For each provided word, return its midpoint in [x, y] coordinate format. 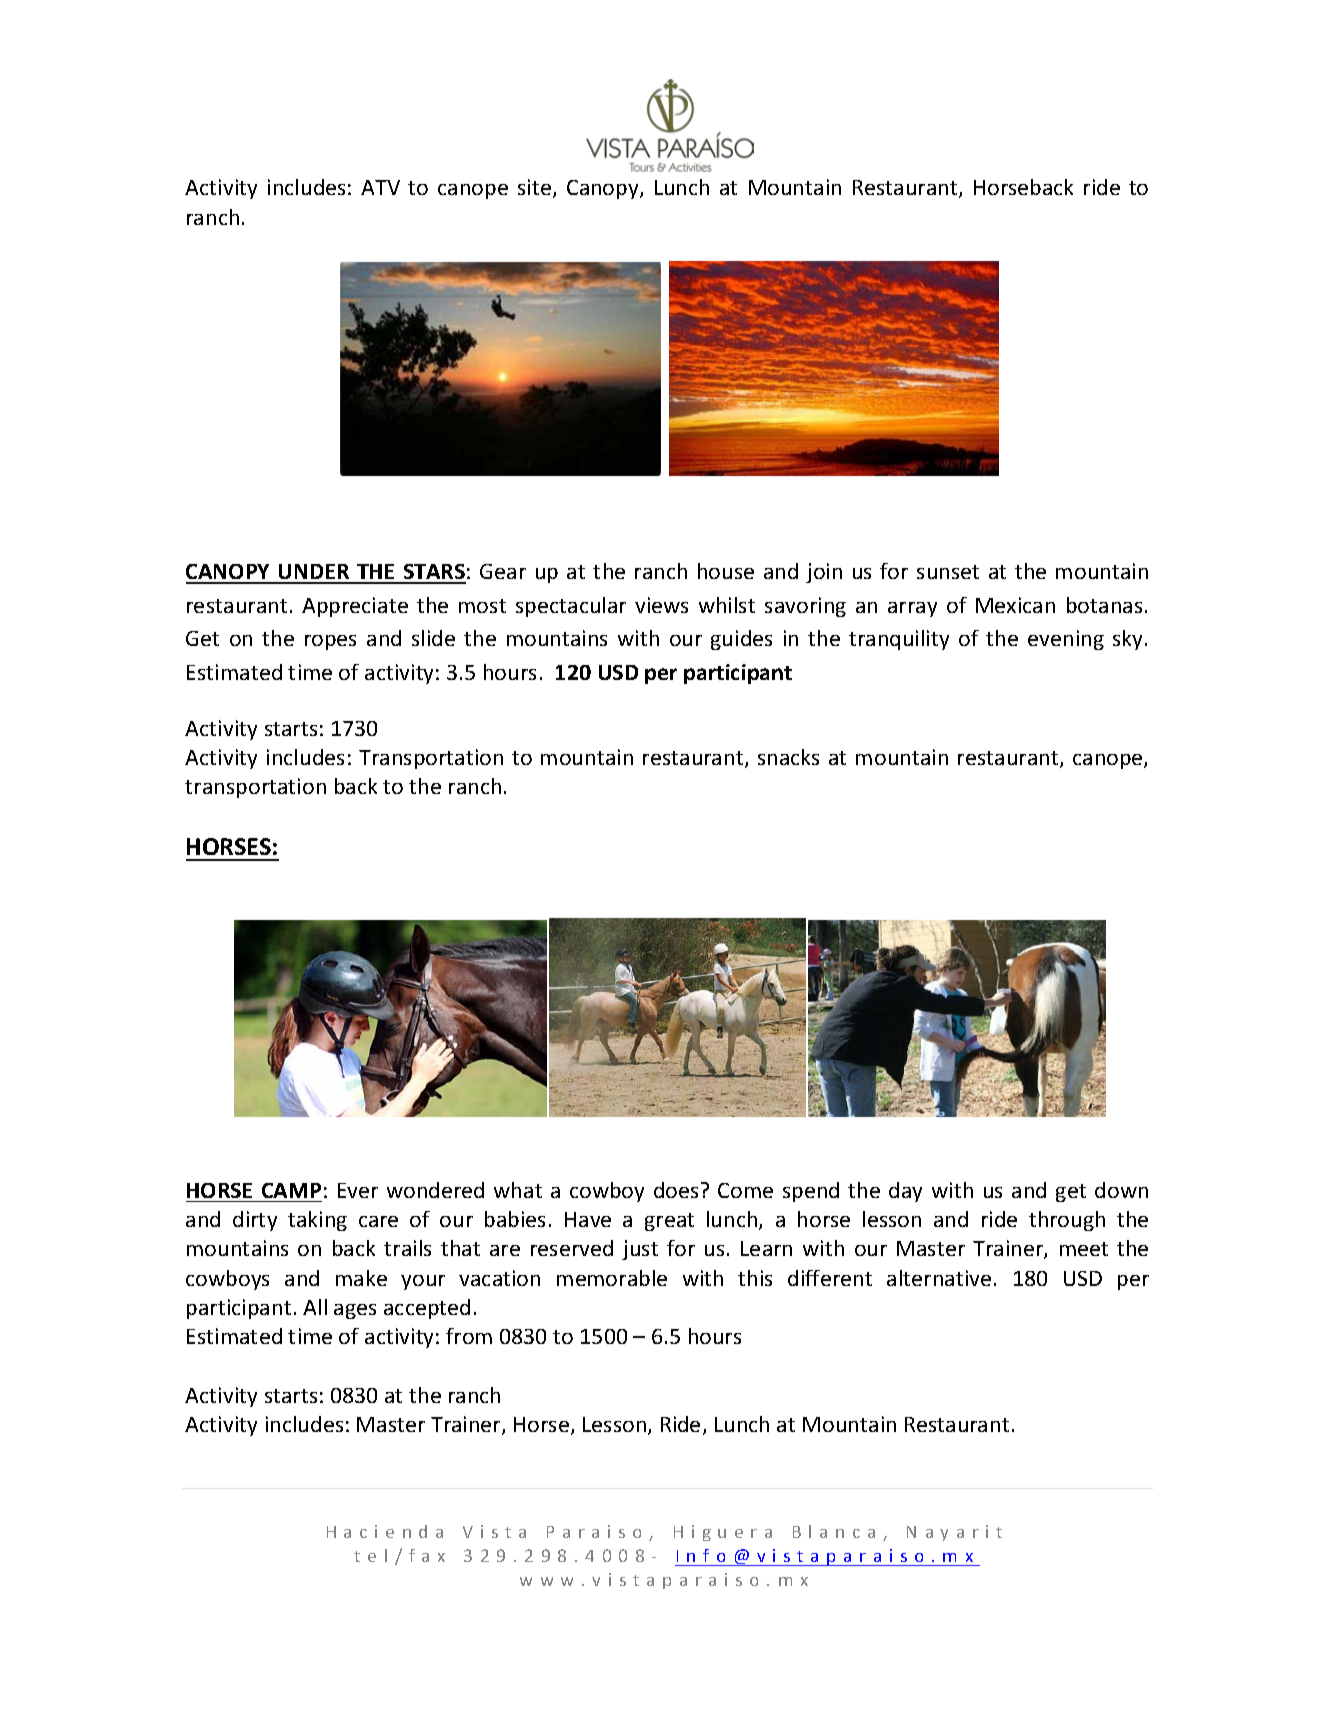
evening [1066, 640]
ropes [330, 642]
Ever [358, 1190]
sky [1129, 640]
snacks [788, 757]
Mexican [1015, 605]
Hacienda [385, 1531]
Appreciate [355, 607]
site [534, 187]
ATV [380, 187]
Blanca [834, 1531]
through [1067, 1221]
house [726, 571]
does [676, 1190]
